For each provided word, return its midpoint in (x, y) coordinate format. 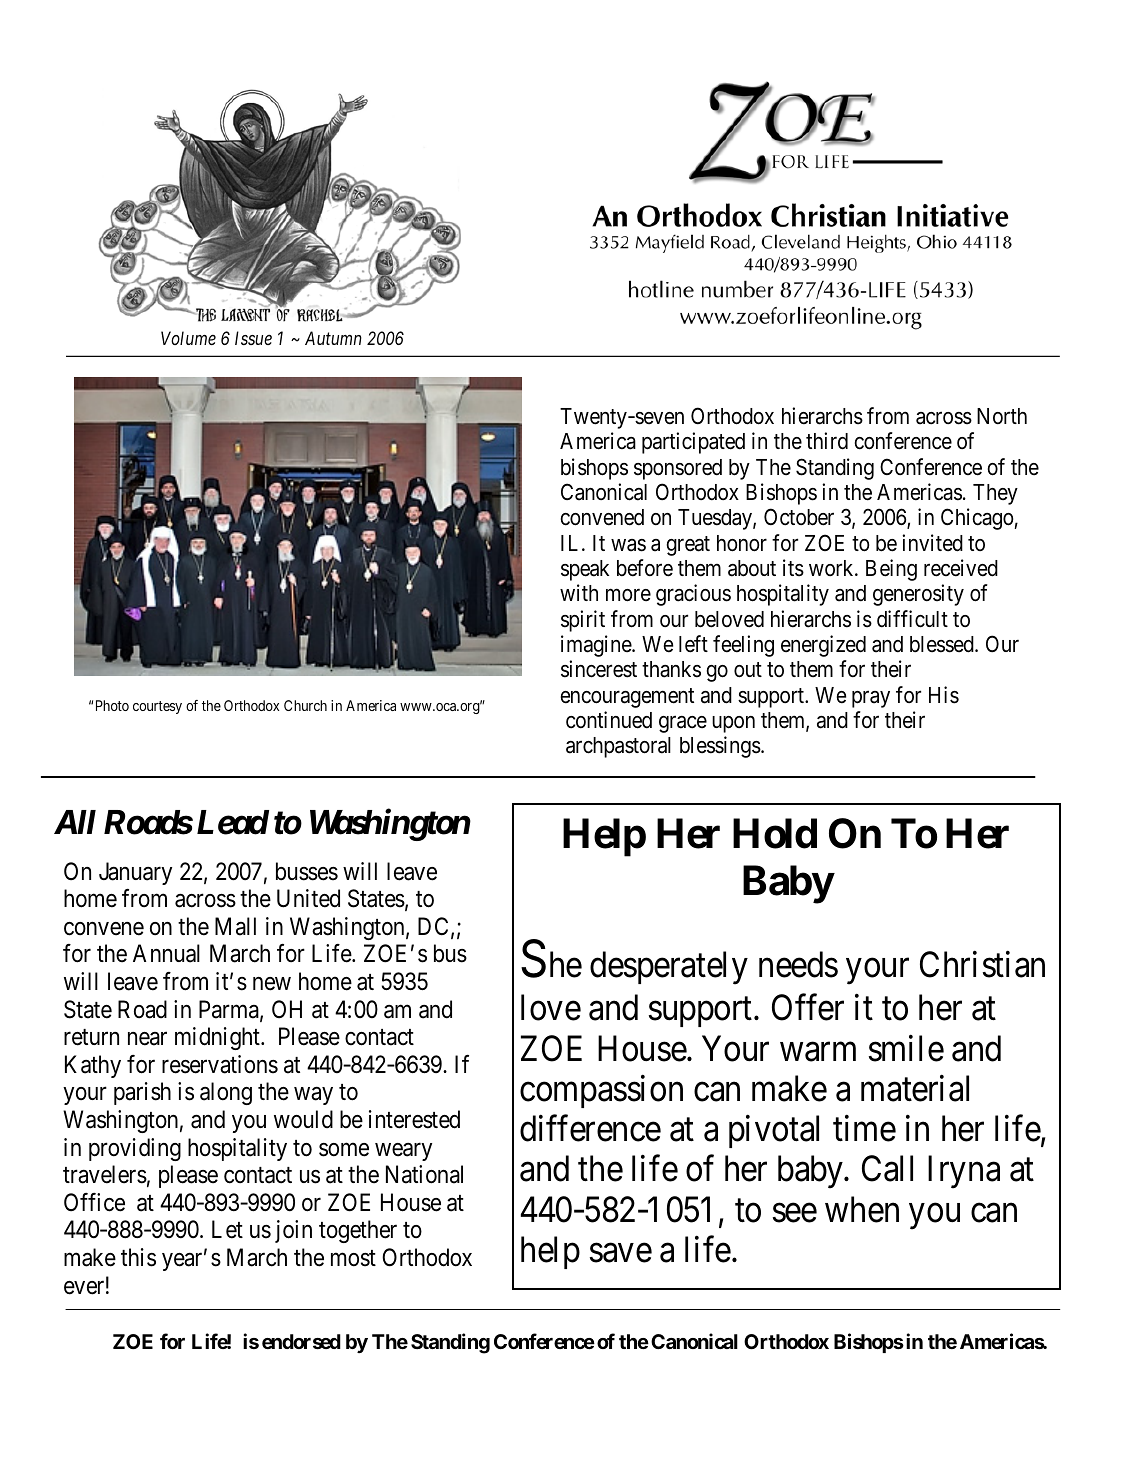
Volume (188, 338)
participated (693, 443)
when (862, 1209)
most (353, 1258)
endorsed (301, 1341)
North (1002, 416)
